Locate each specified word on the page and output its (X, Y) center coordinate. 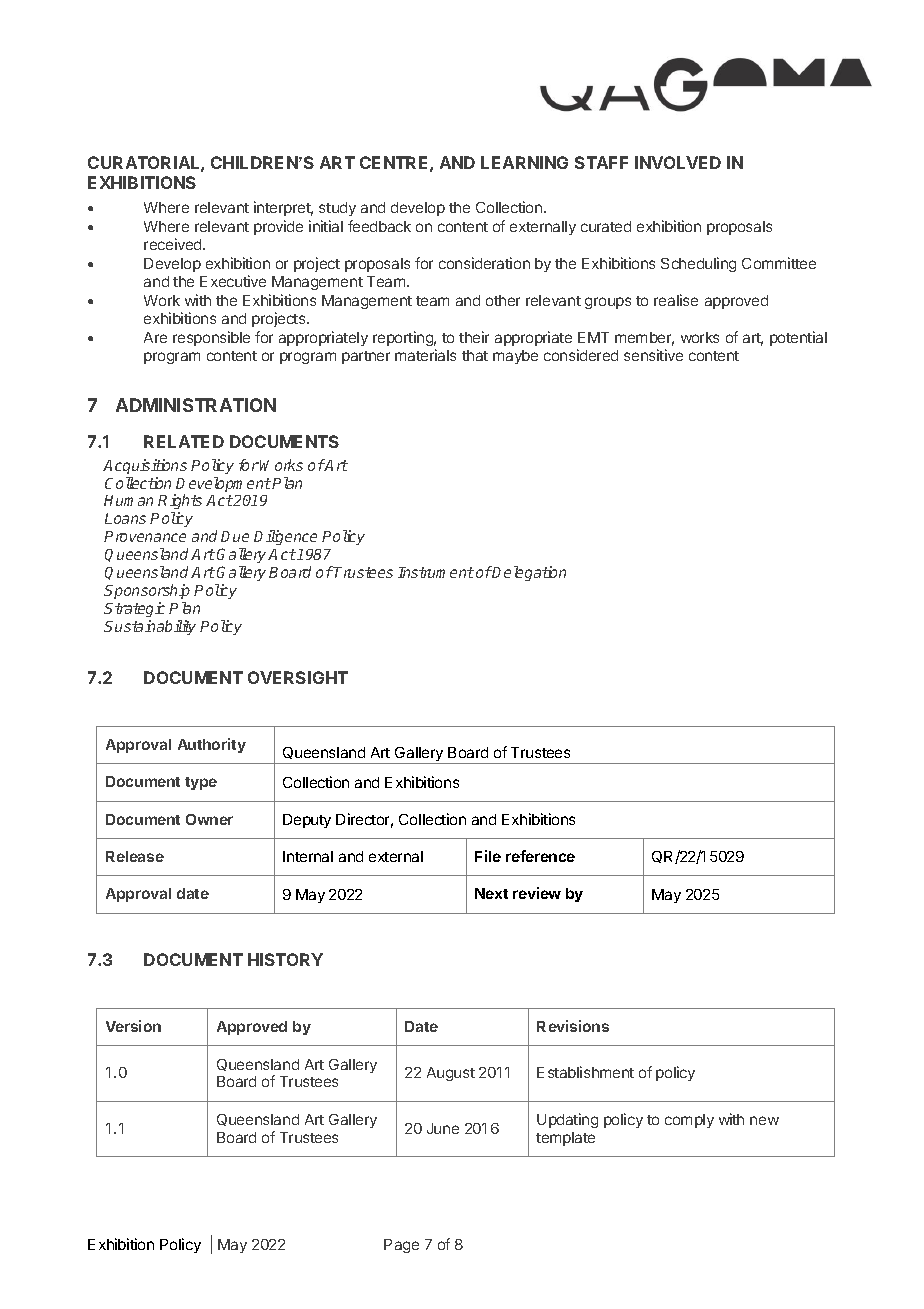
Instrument (436, 572)
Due (235, 536)
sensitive (653, 355)
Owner (209, 819)
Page (401, 1246)
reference (540, 856)
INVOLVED (678, 162)
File (488, 856)
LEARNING (524, 162)
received (174, 244)
